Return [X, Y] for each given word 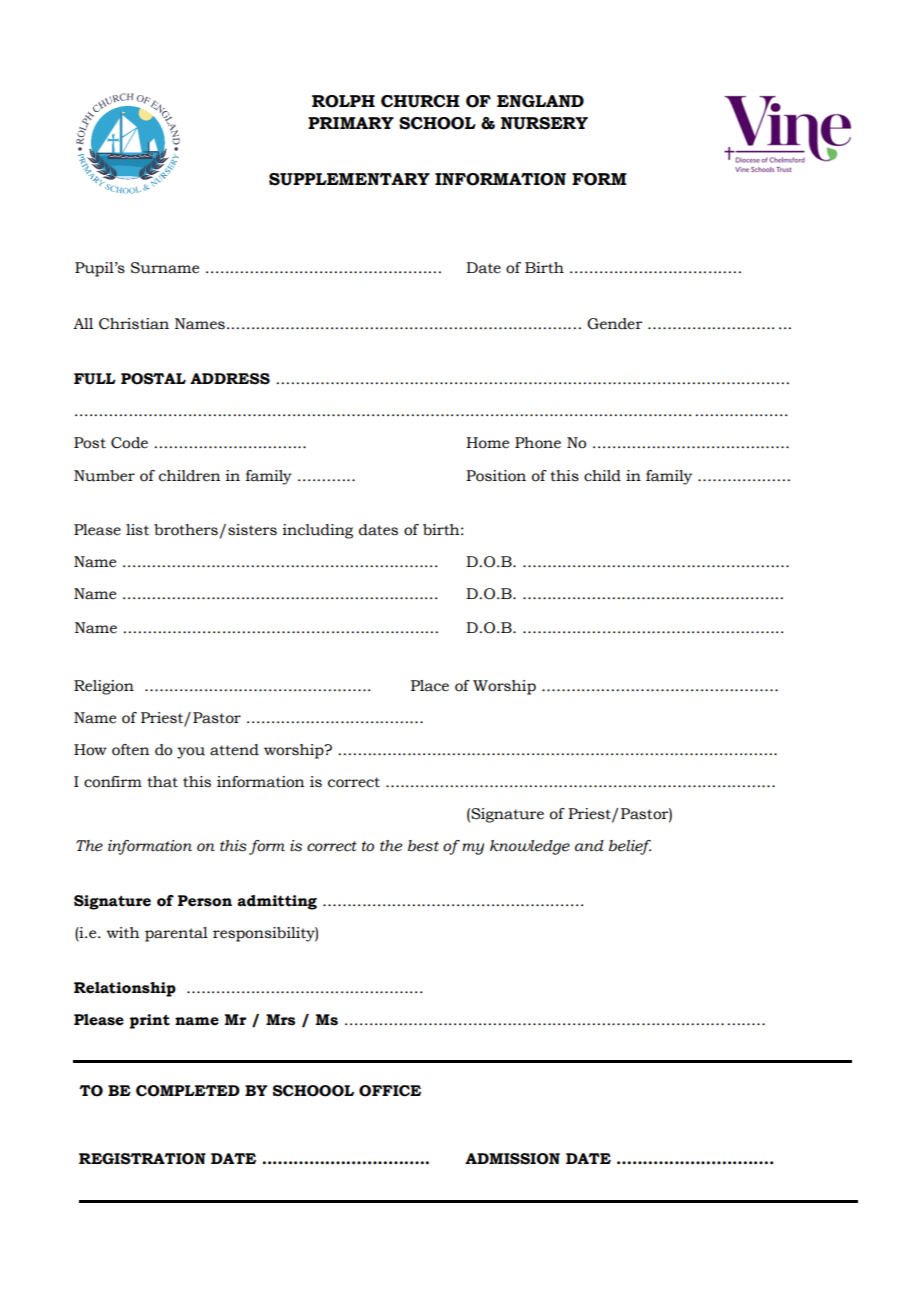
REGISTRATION [142, 1159]
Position [496, 476]
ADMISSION [512, 1159]
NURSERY [544, 123]
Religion [104, 687]
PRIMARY [351, 123]
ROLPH [343, 101]
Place [430, 686]
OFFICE [390, 1091]
